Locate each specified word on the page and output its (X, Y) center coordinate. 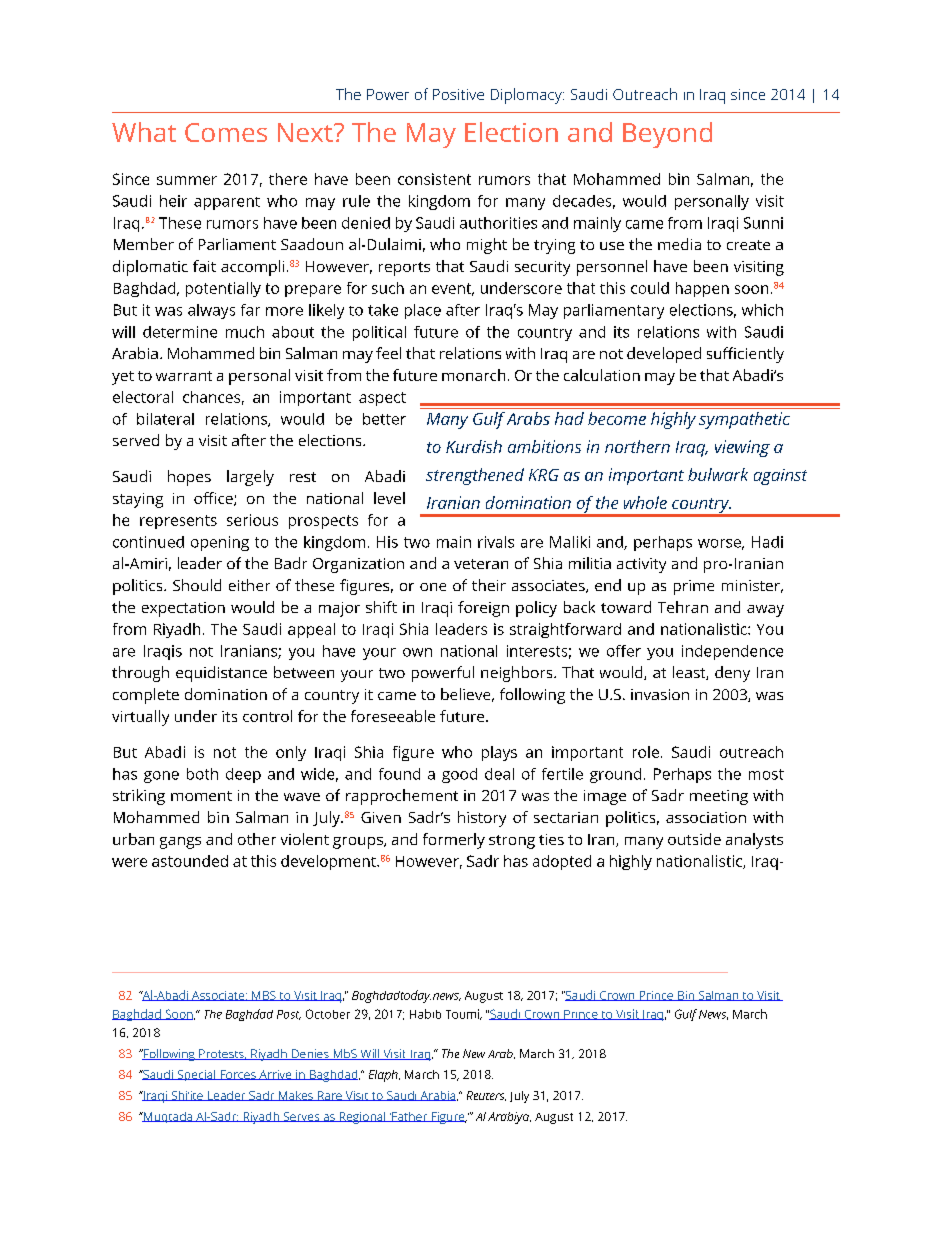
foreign (483, 609)
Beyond (667, 135)
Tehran (683, 607)
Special (196, 1075)
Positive (458, 94)
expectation (183, 609)
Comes (226, 132)
